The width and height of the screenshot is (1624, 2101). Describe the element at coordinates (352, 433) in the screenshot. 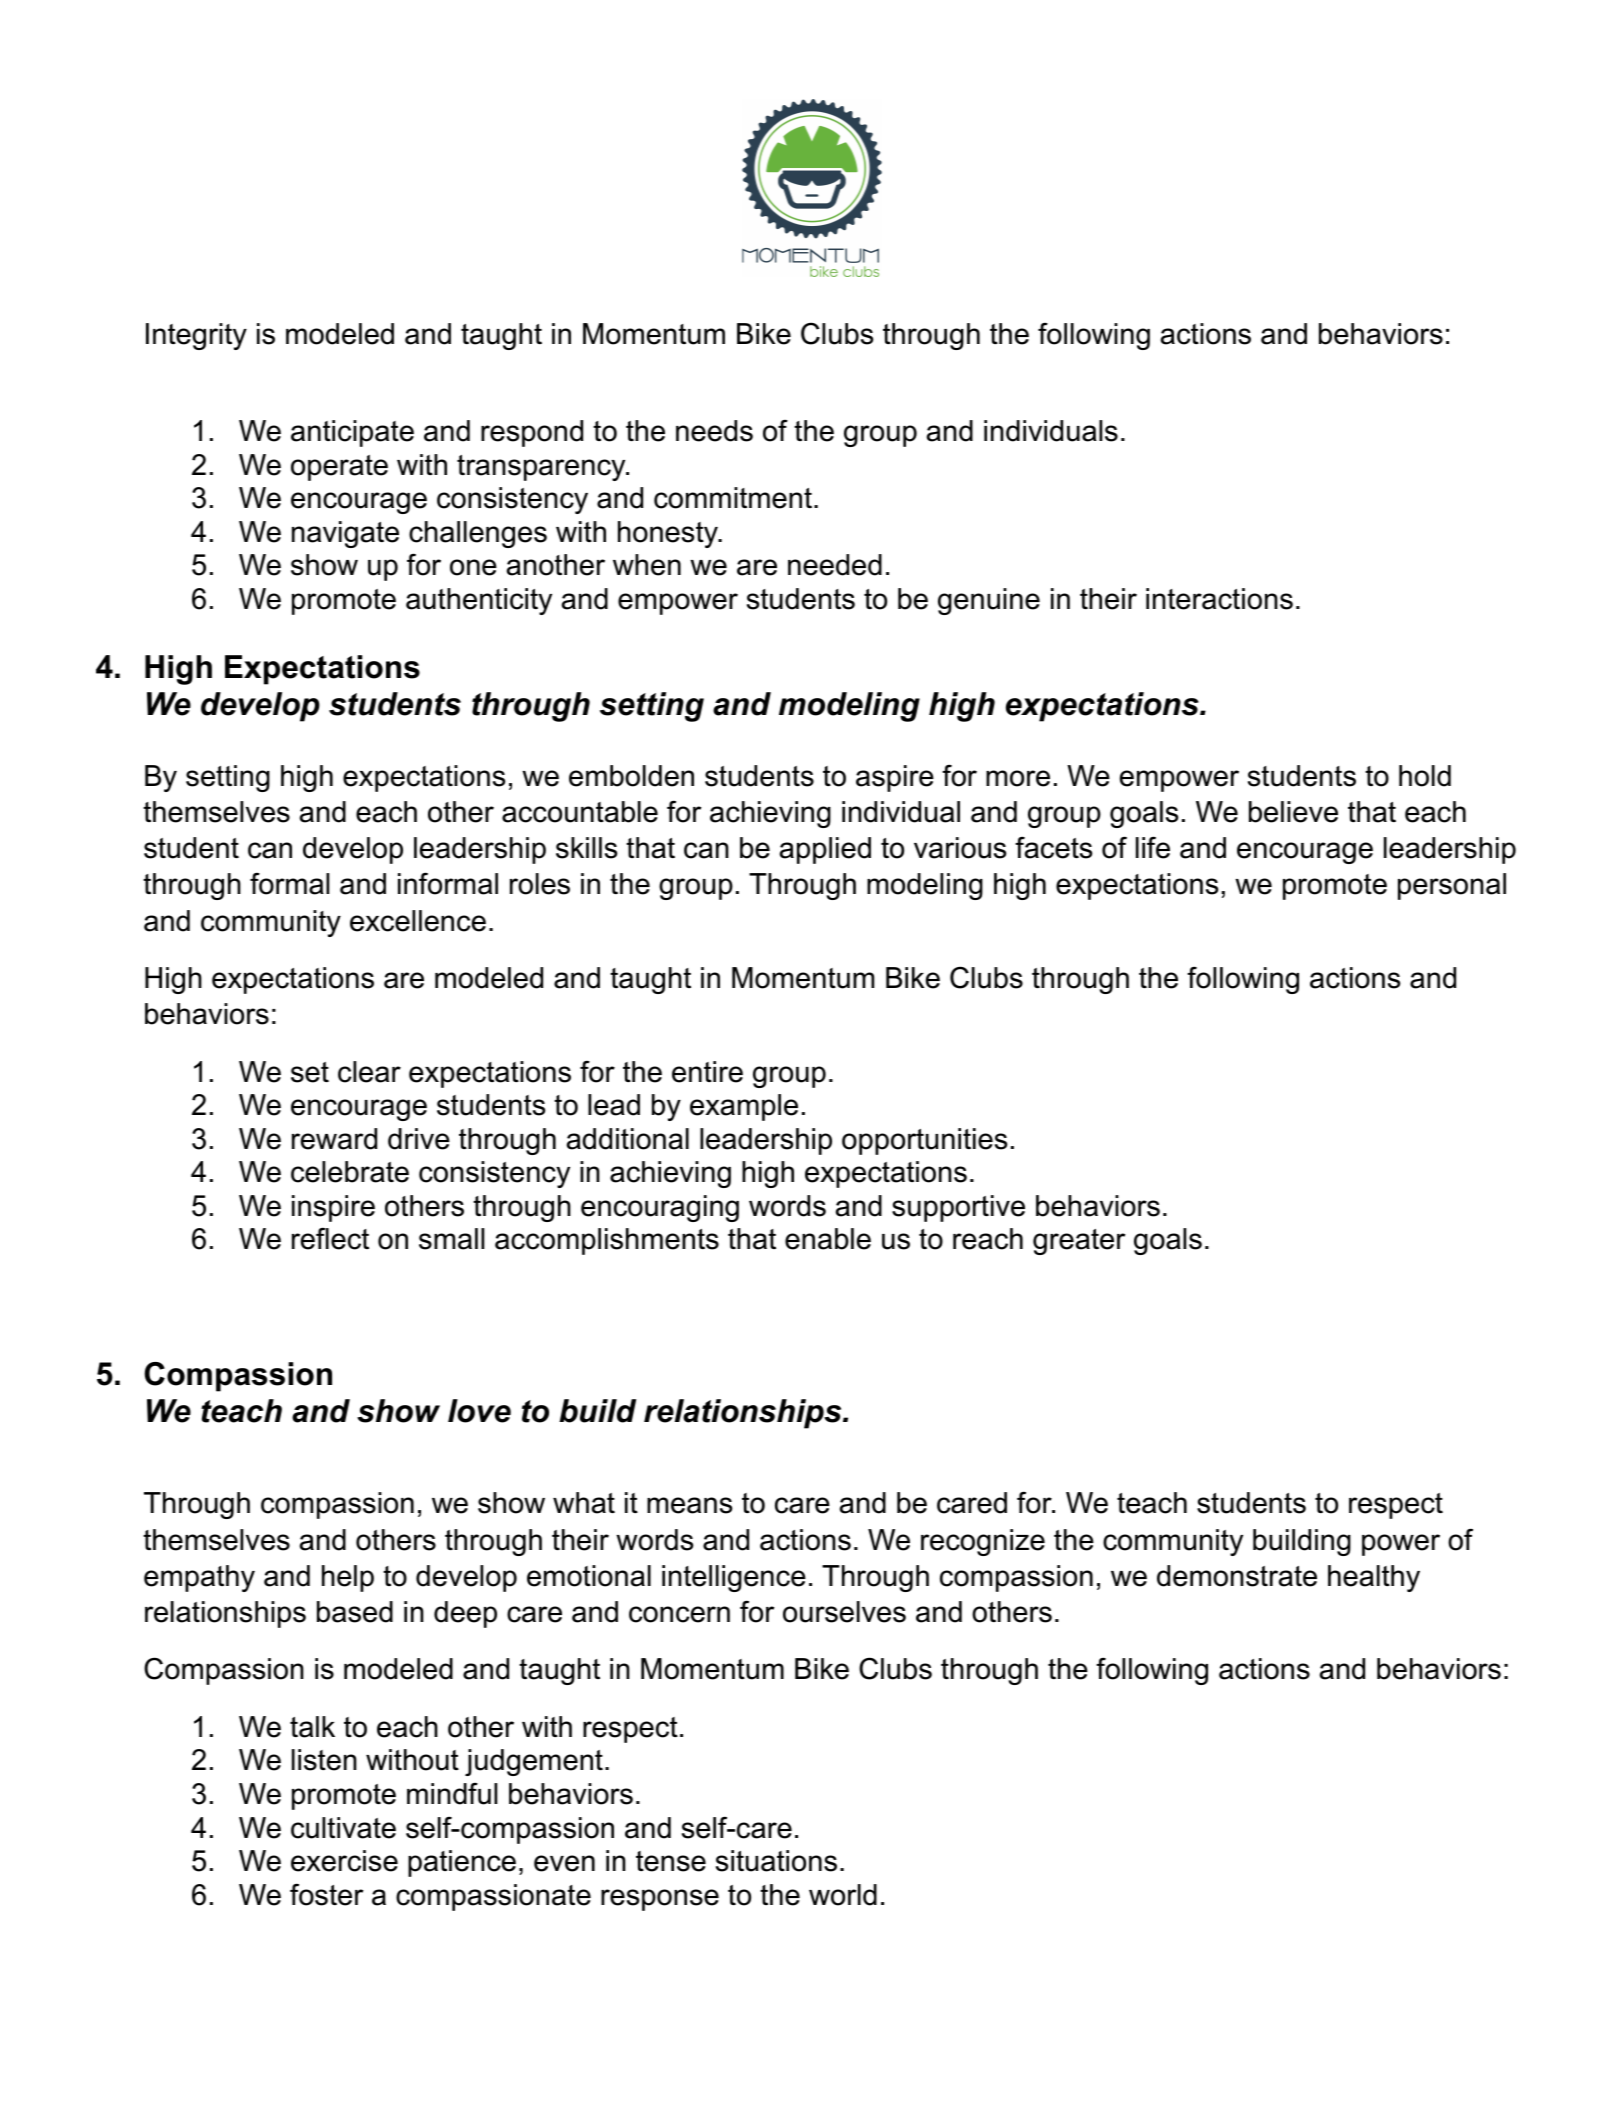

I see `anticipate` at that location.
